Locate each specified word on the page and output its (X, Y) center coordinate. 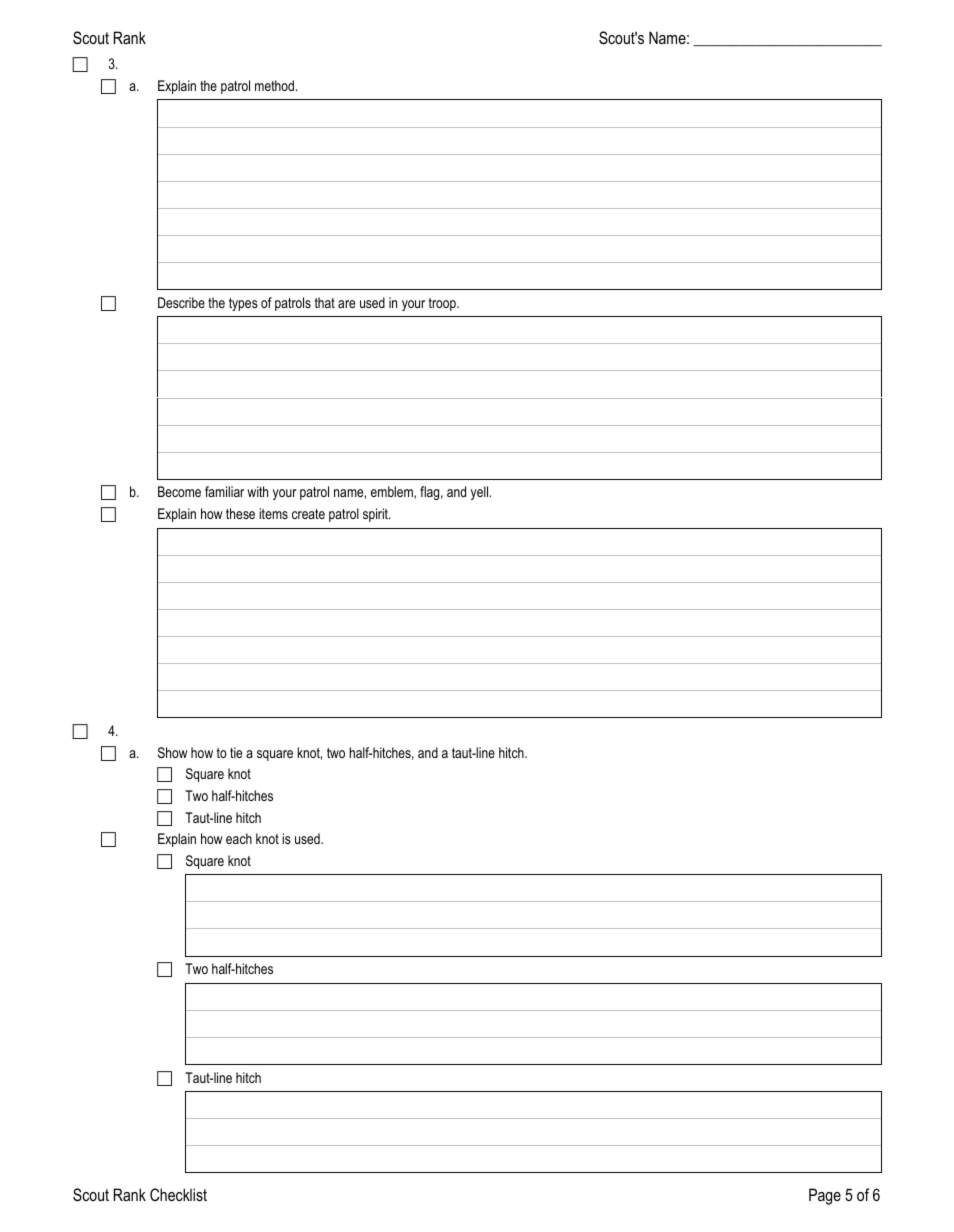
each (239, 838)
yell (481, 493)
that (325, 302)
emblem (393, 492)
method (274, 85)
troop (443, 304)
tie (236, 752)
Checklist (178, 1194)
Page (825, 1196)
